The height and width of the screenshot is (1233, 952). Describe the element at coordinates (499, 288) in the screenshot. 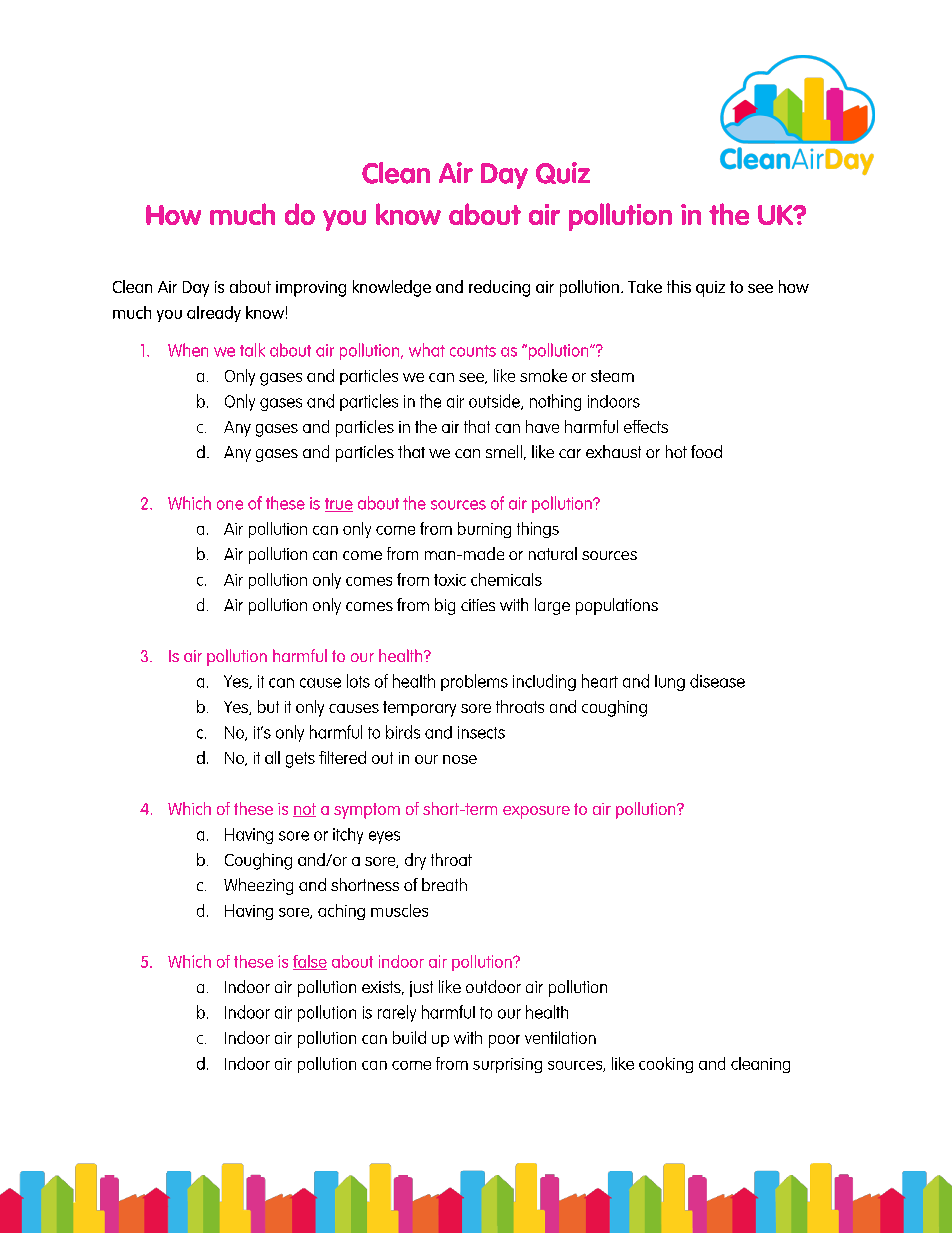

I see `reducing` at that location.
